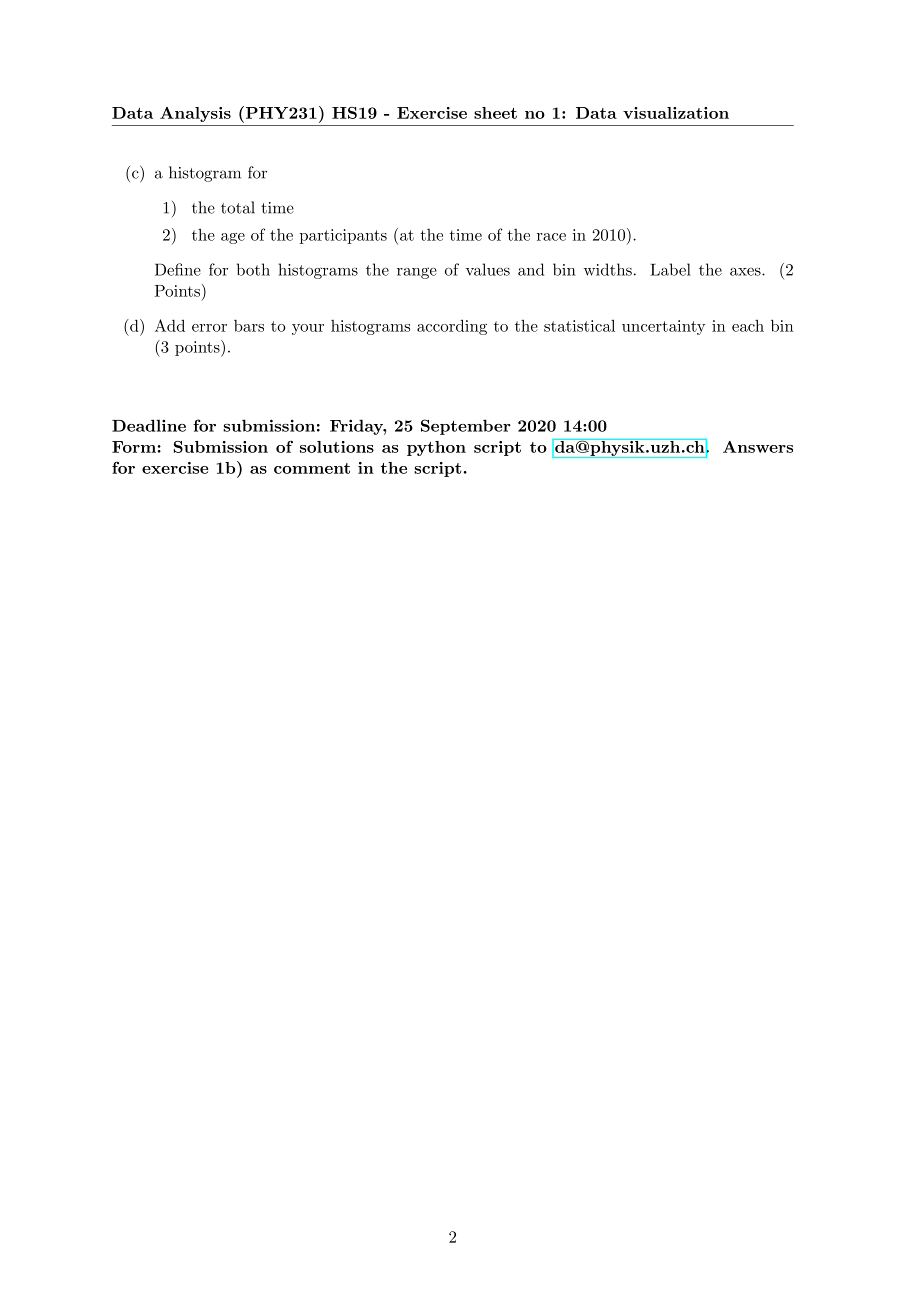 The width and height of the image is (924, 1308). I want to click on visualization, so click(676, 113).
